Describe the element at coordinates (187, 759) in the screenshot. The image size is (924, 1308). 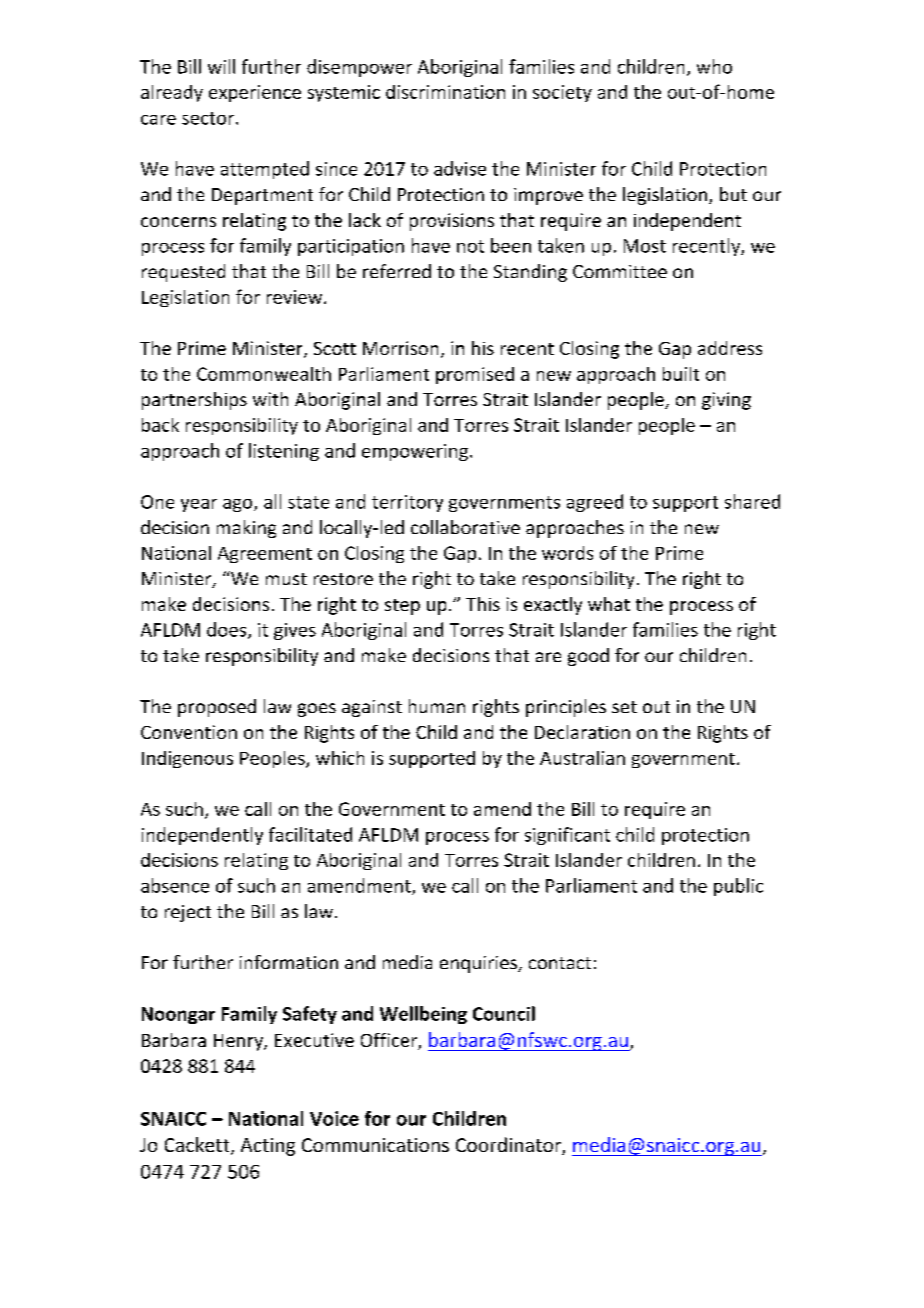
I see `Indigenous` at that location.
